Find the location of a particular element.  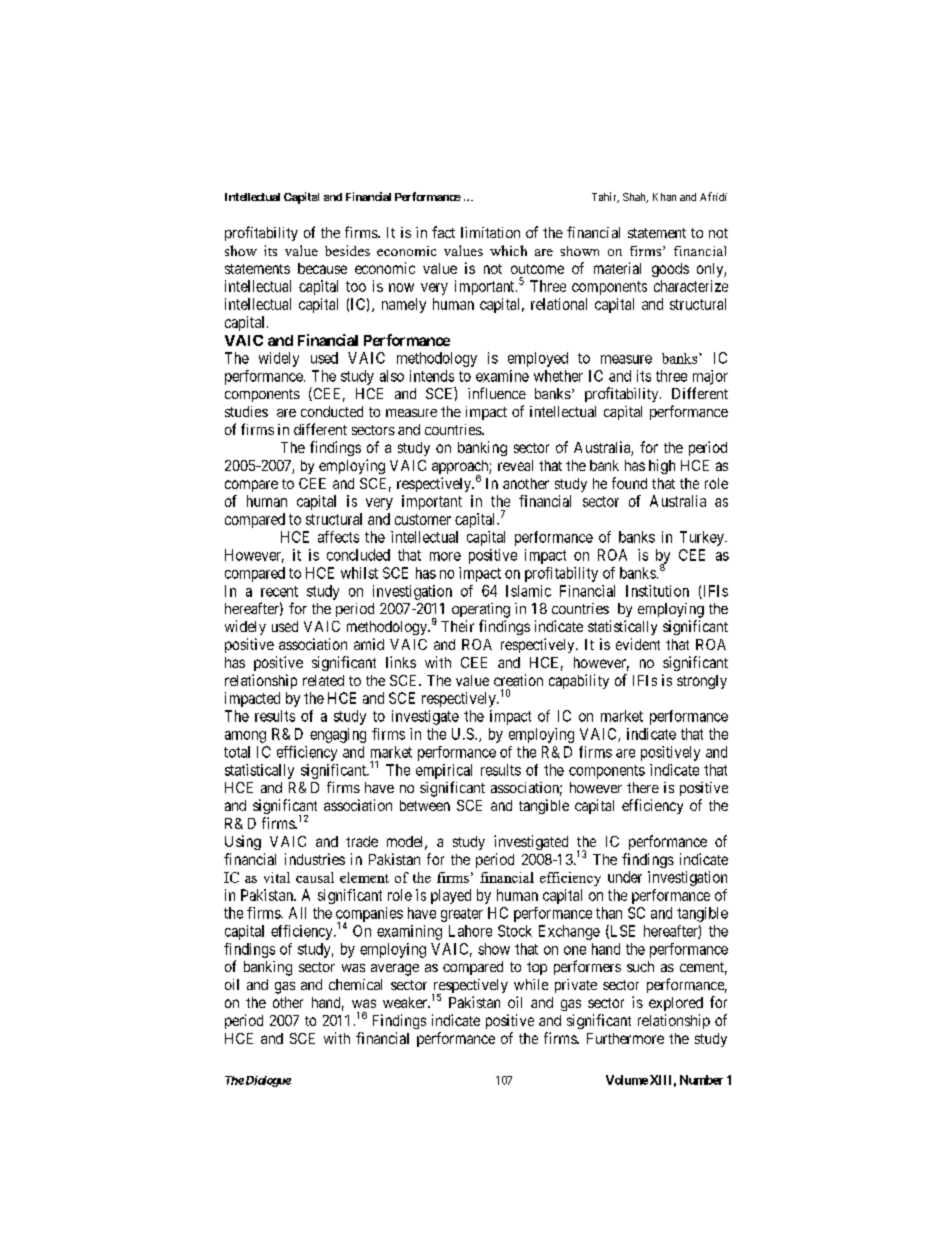

there is located at coordinates (643, 787).
